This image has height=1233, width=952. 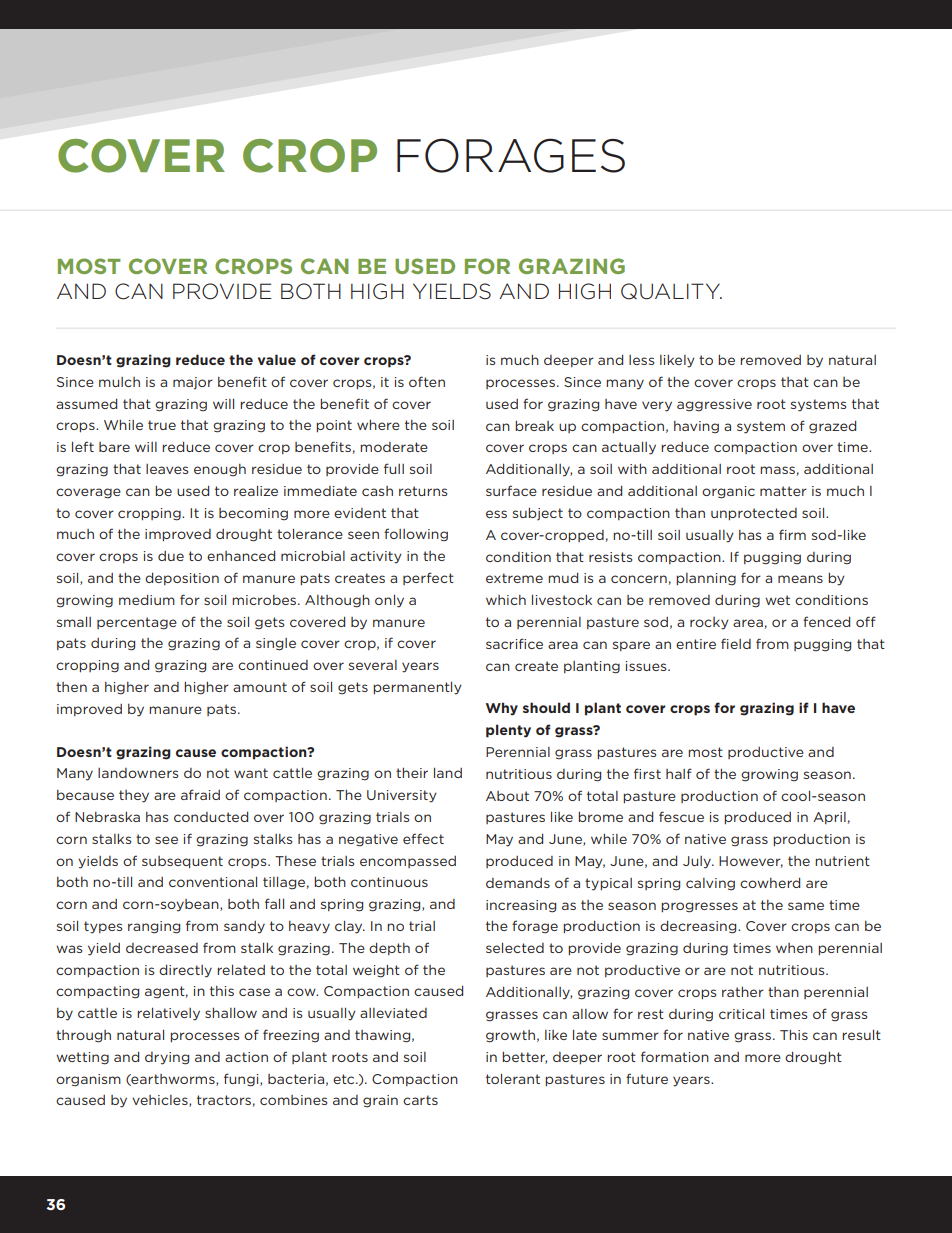 I want to click on drying, so click(x=167, y=1058).
